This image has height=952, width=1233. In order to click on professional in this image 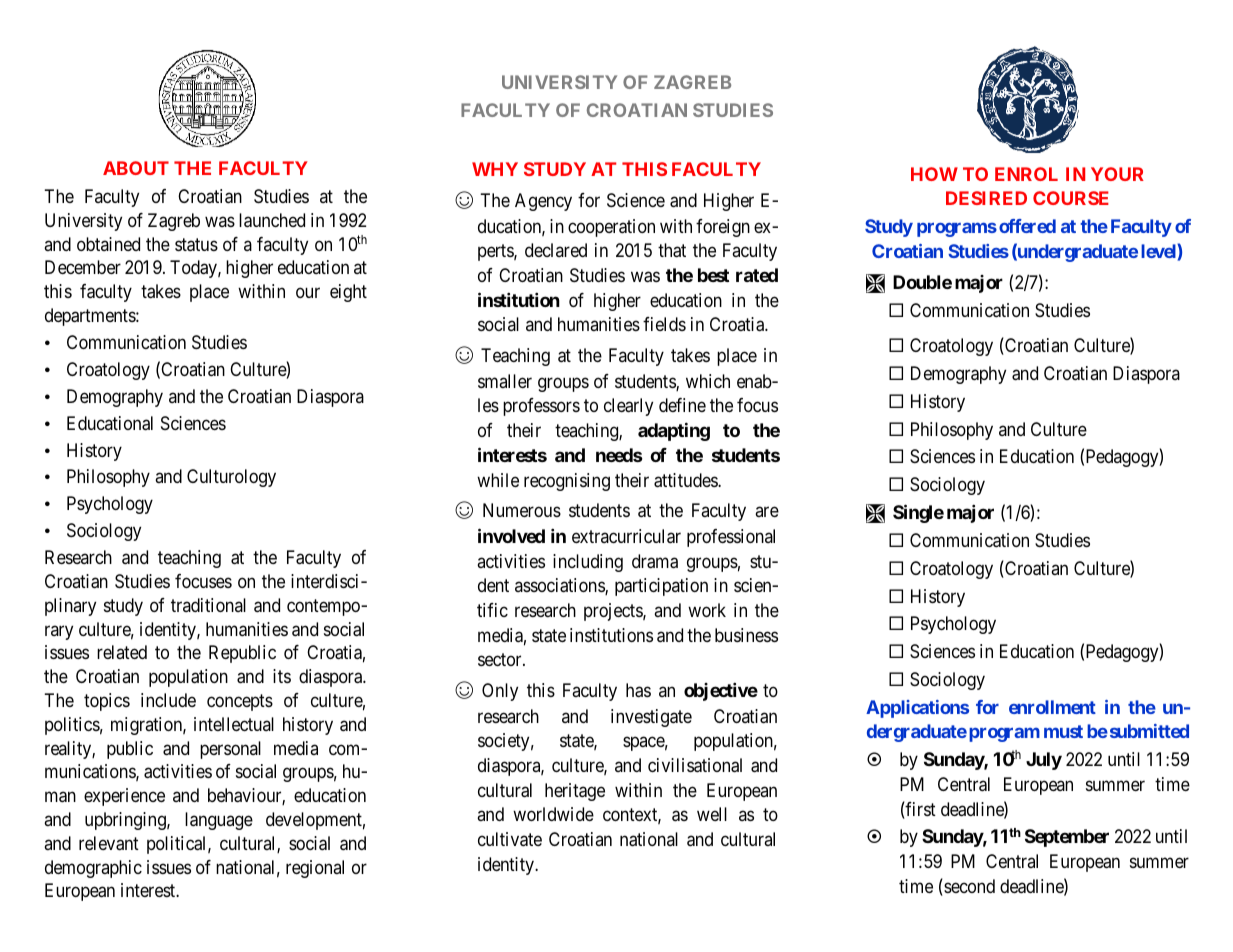, I will do `click(731, 538)`.
